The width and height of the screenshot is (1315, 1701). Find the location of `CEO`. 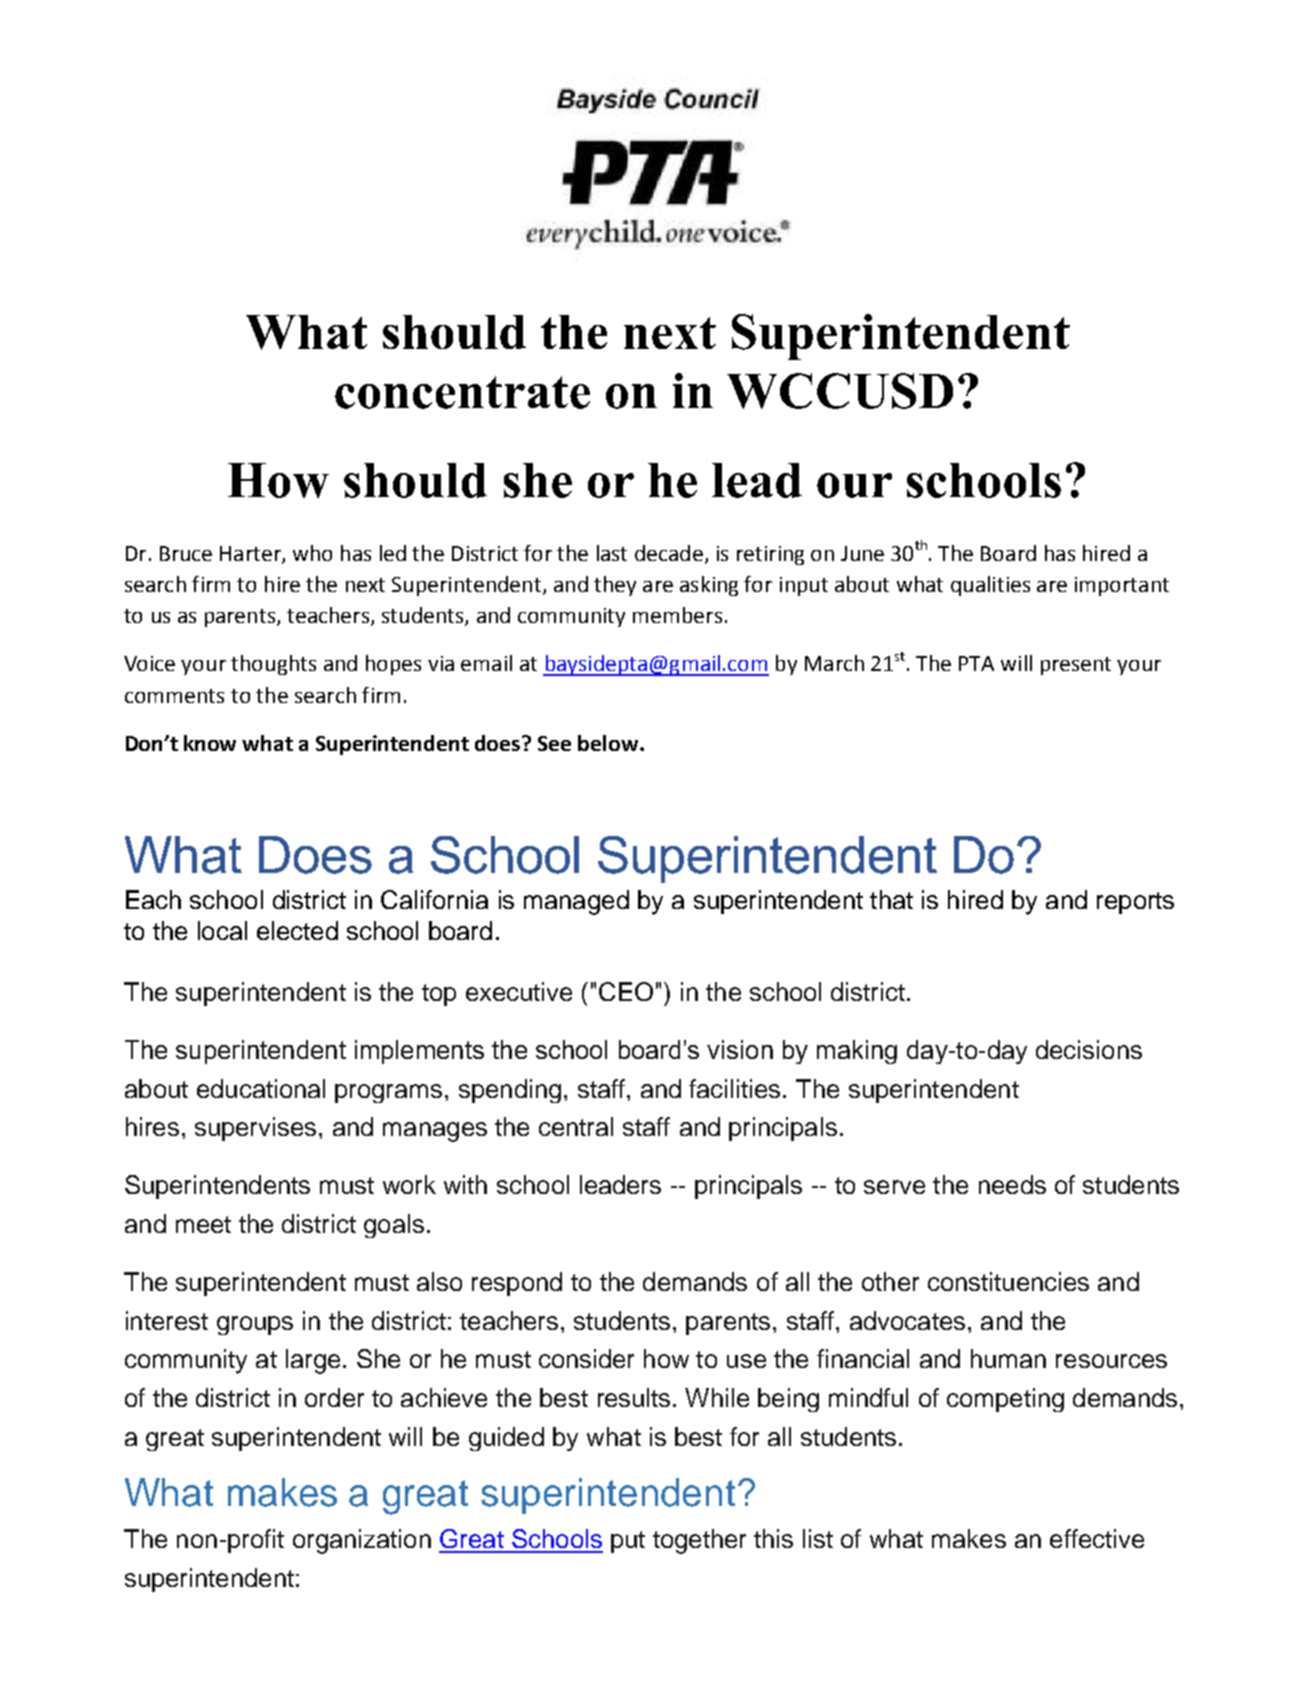

CEO is located at coordinates (626, 991).
